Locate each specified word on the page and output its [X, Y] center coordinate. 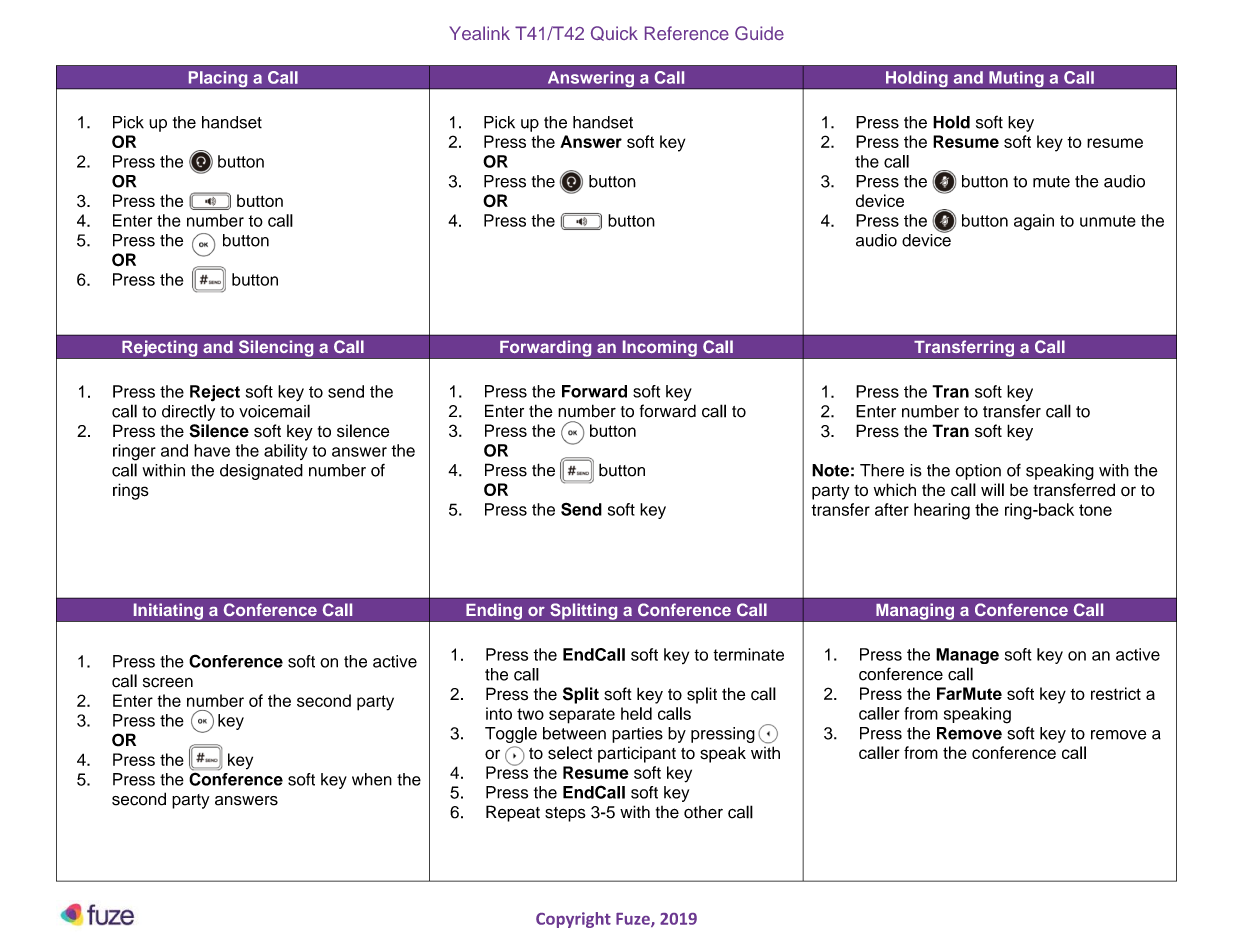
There [882, 470]
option [978, 472]
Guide [759, 33]
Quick [614, 33]
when [372, 779]
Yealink [479, 33]
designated [261, 472]
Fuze [634, 920]
